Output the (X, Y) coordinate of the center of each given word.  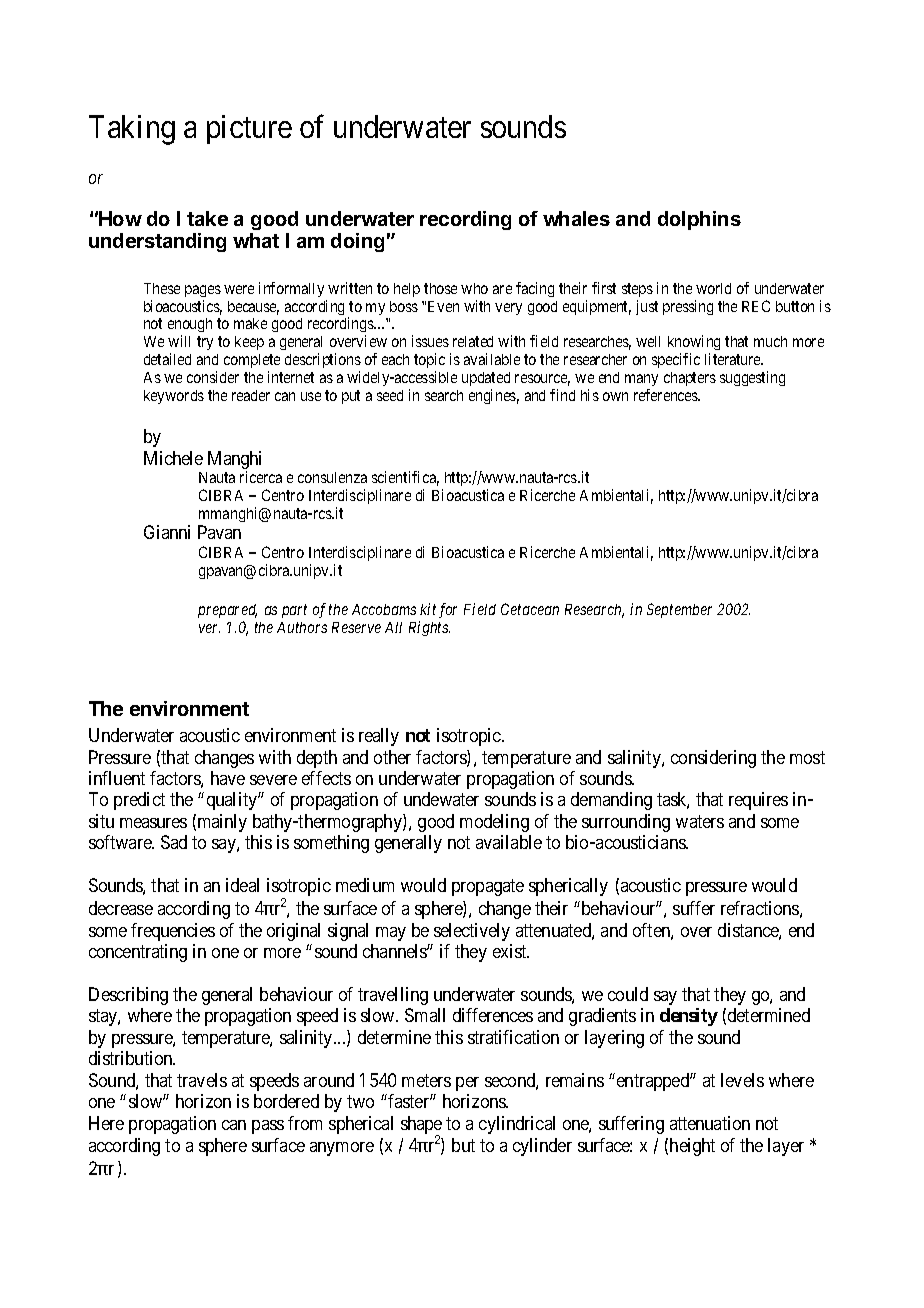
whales (576, 218)
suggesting (752, 378)
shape (421, 1126)
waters (700, 821)
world (713, 288)
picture (249, 129)
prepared (227, 611)
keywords (174, 397)
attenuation (710, 1123)
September (679, 610)
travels (202, 1080)
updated (486, 379)
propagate (488, 887)
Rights (429, 628)
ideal (242, 885)
